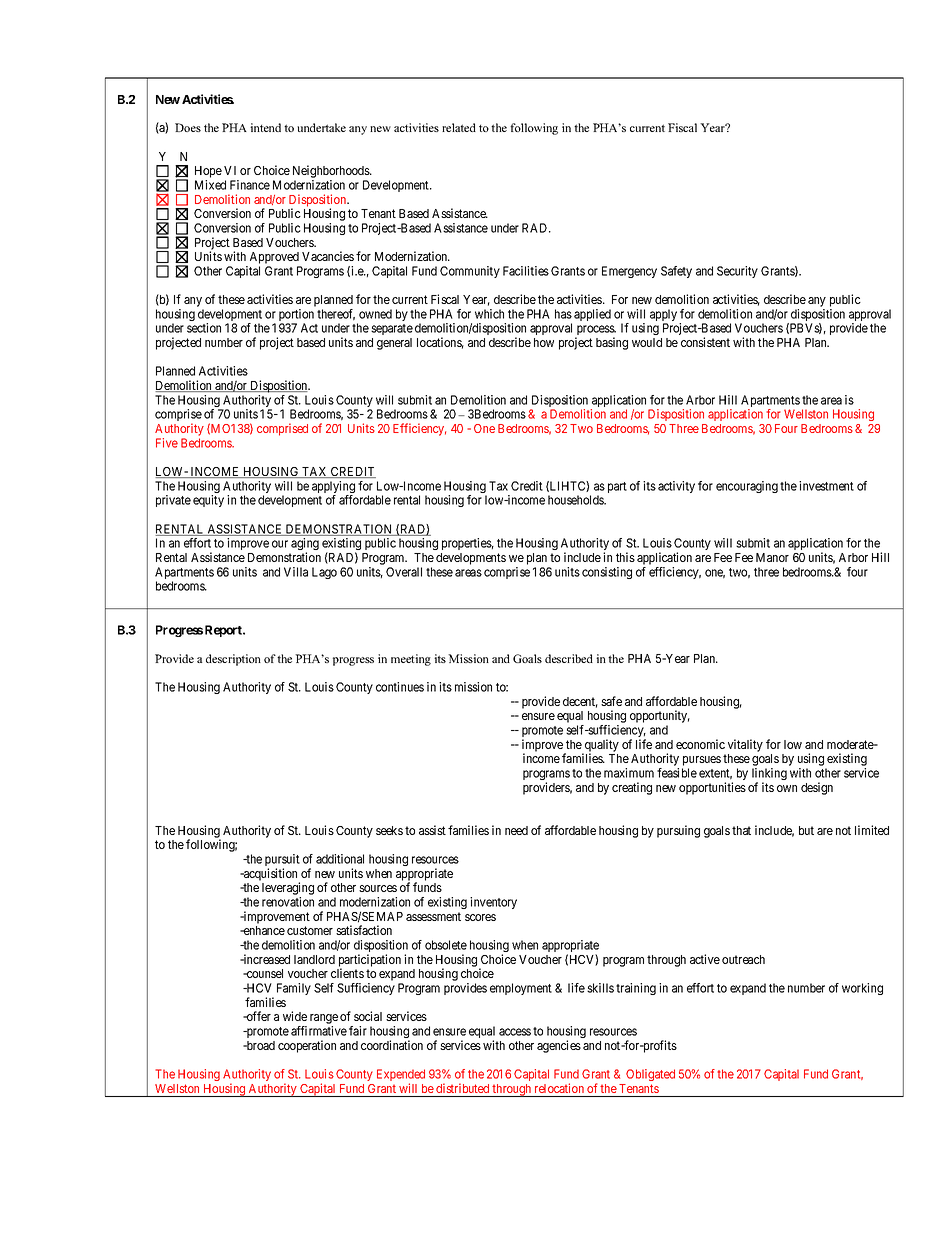 The image size is (952, 1233). What do you see at coordinates (250, 185) in the image?
I see `Finance` at bounding box center [250, 185].
